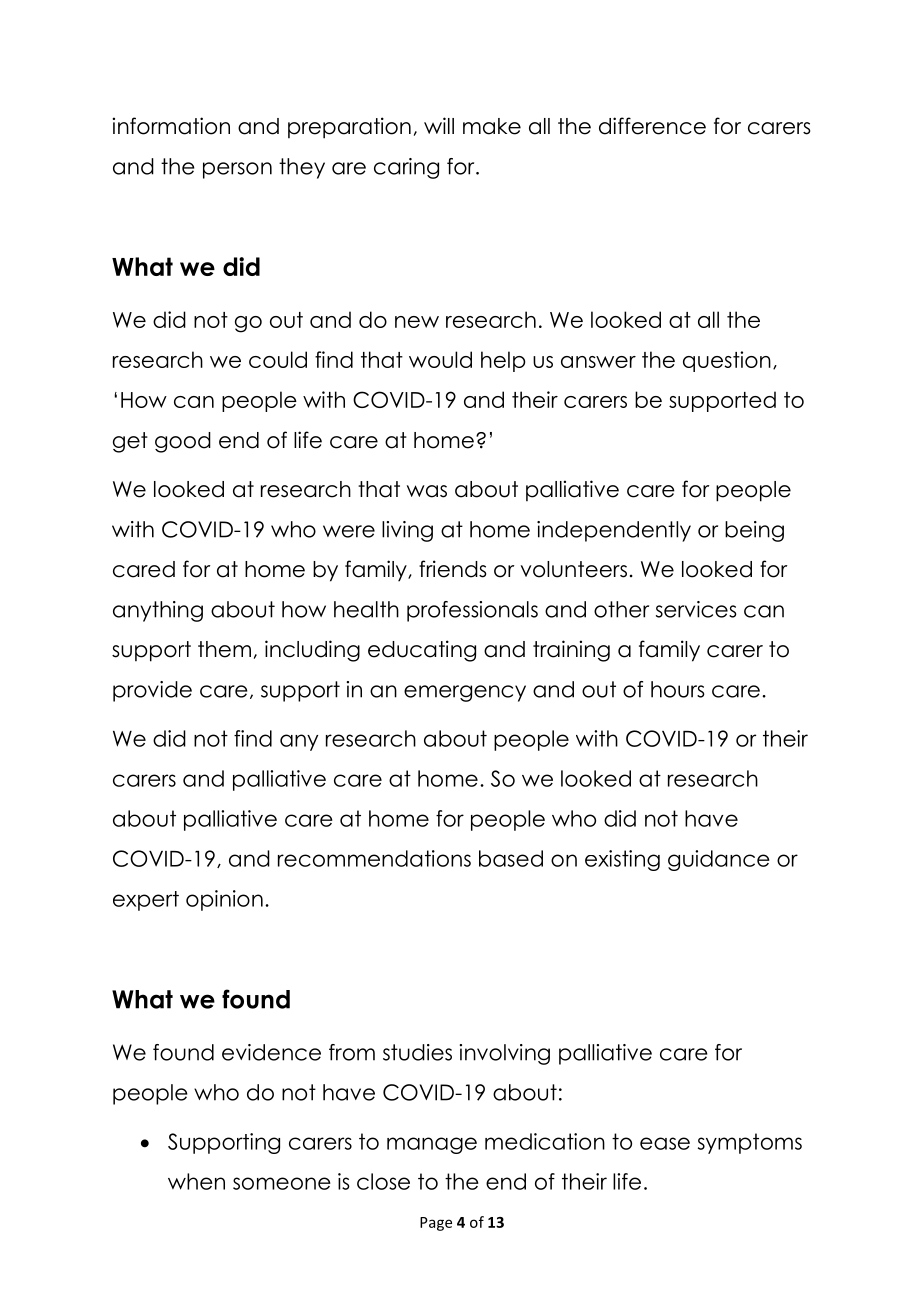 The image size is (924, 1308). Describe the element at coordinates (614, 531) in the screenshot. I see `independently` at that location.
